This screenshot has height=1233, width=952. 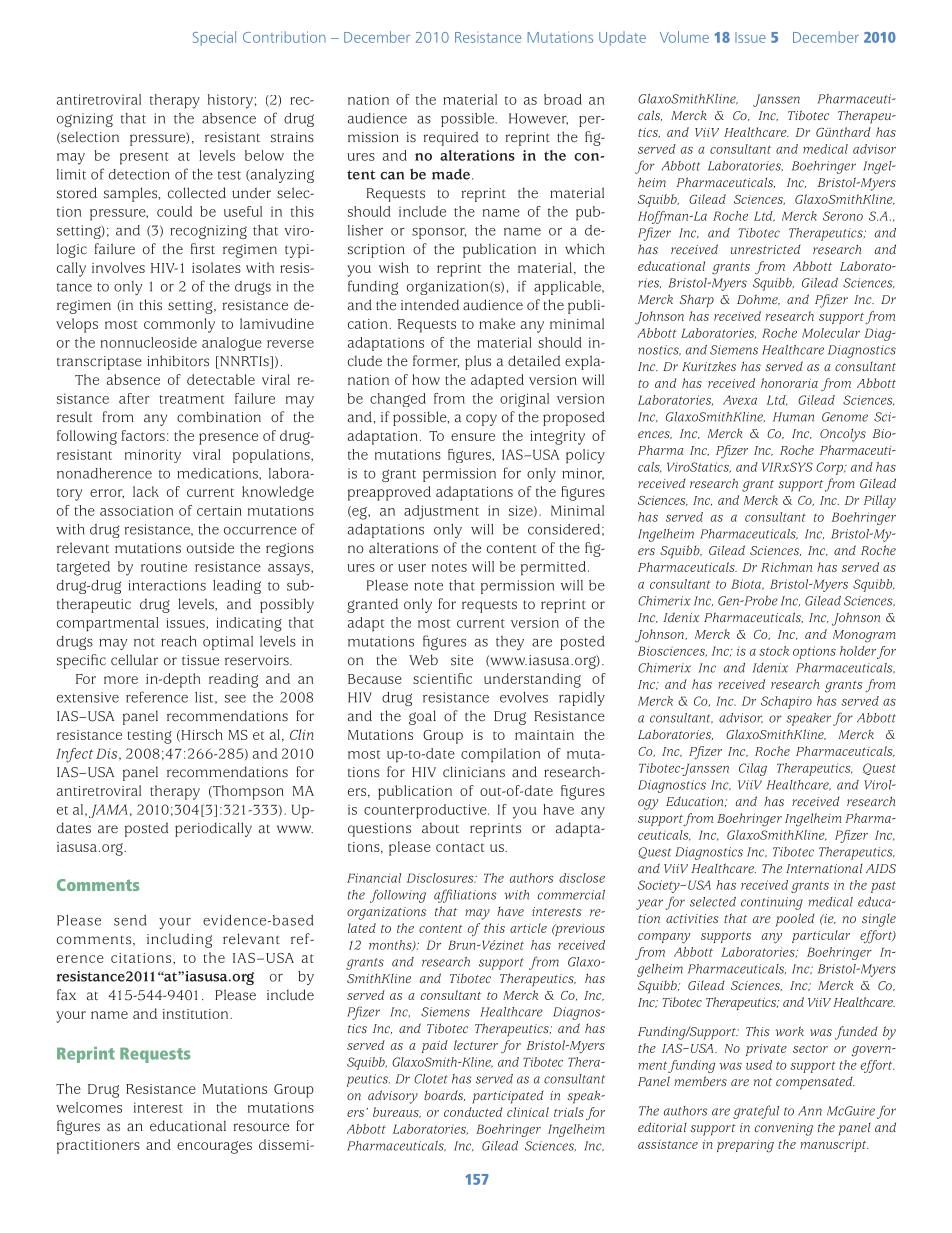 I want to click on Special, so click(x=214, y=38).
